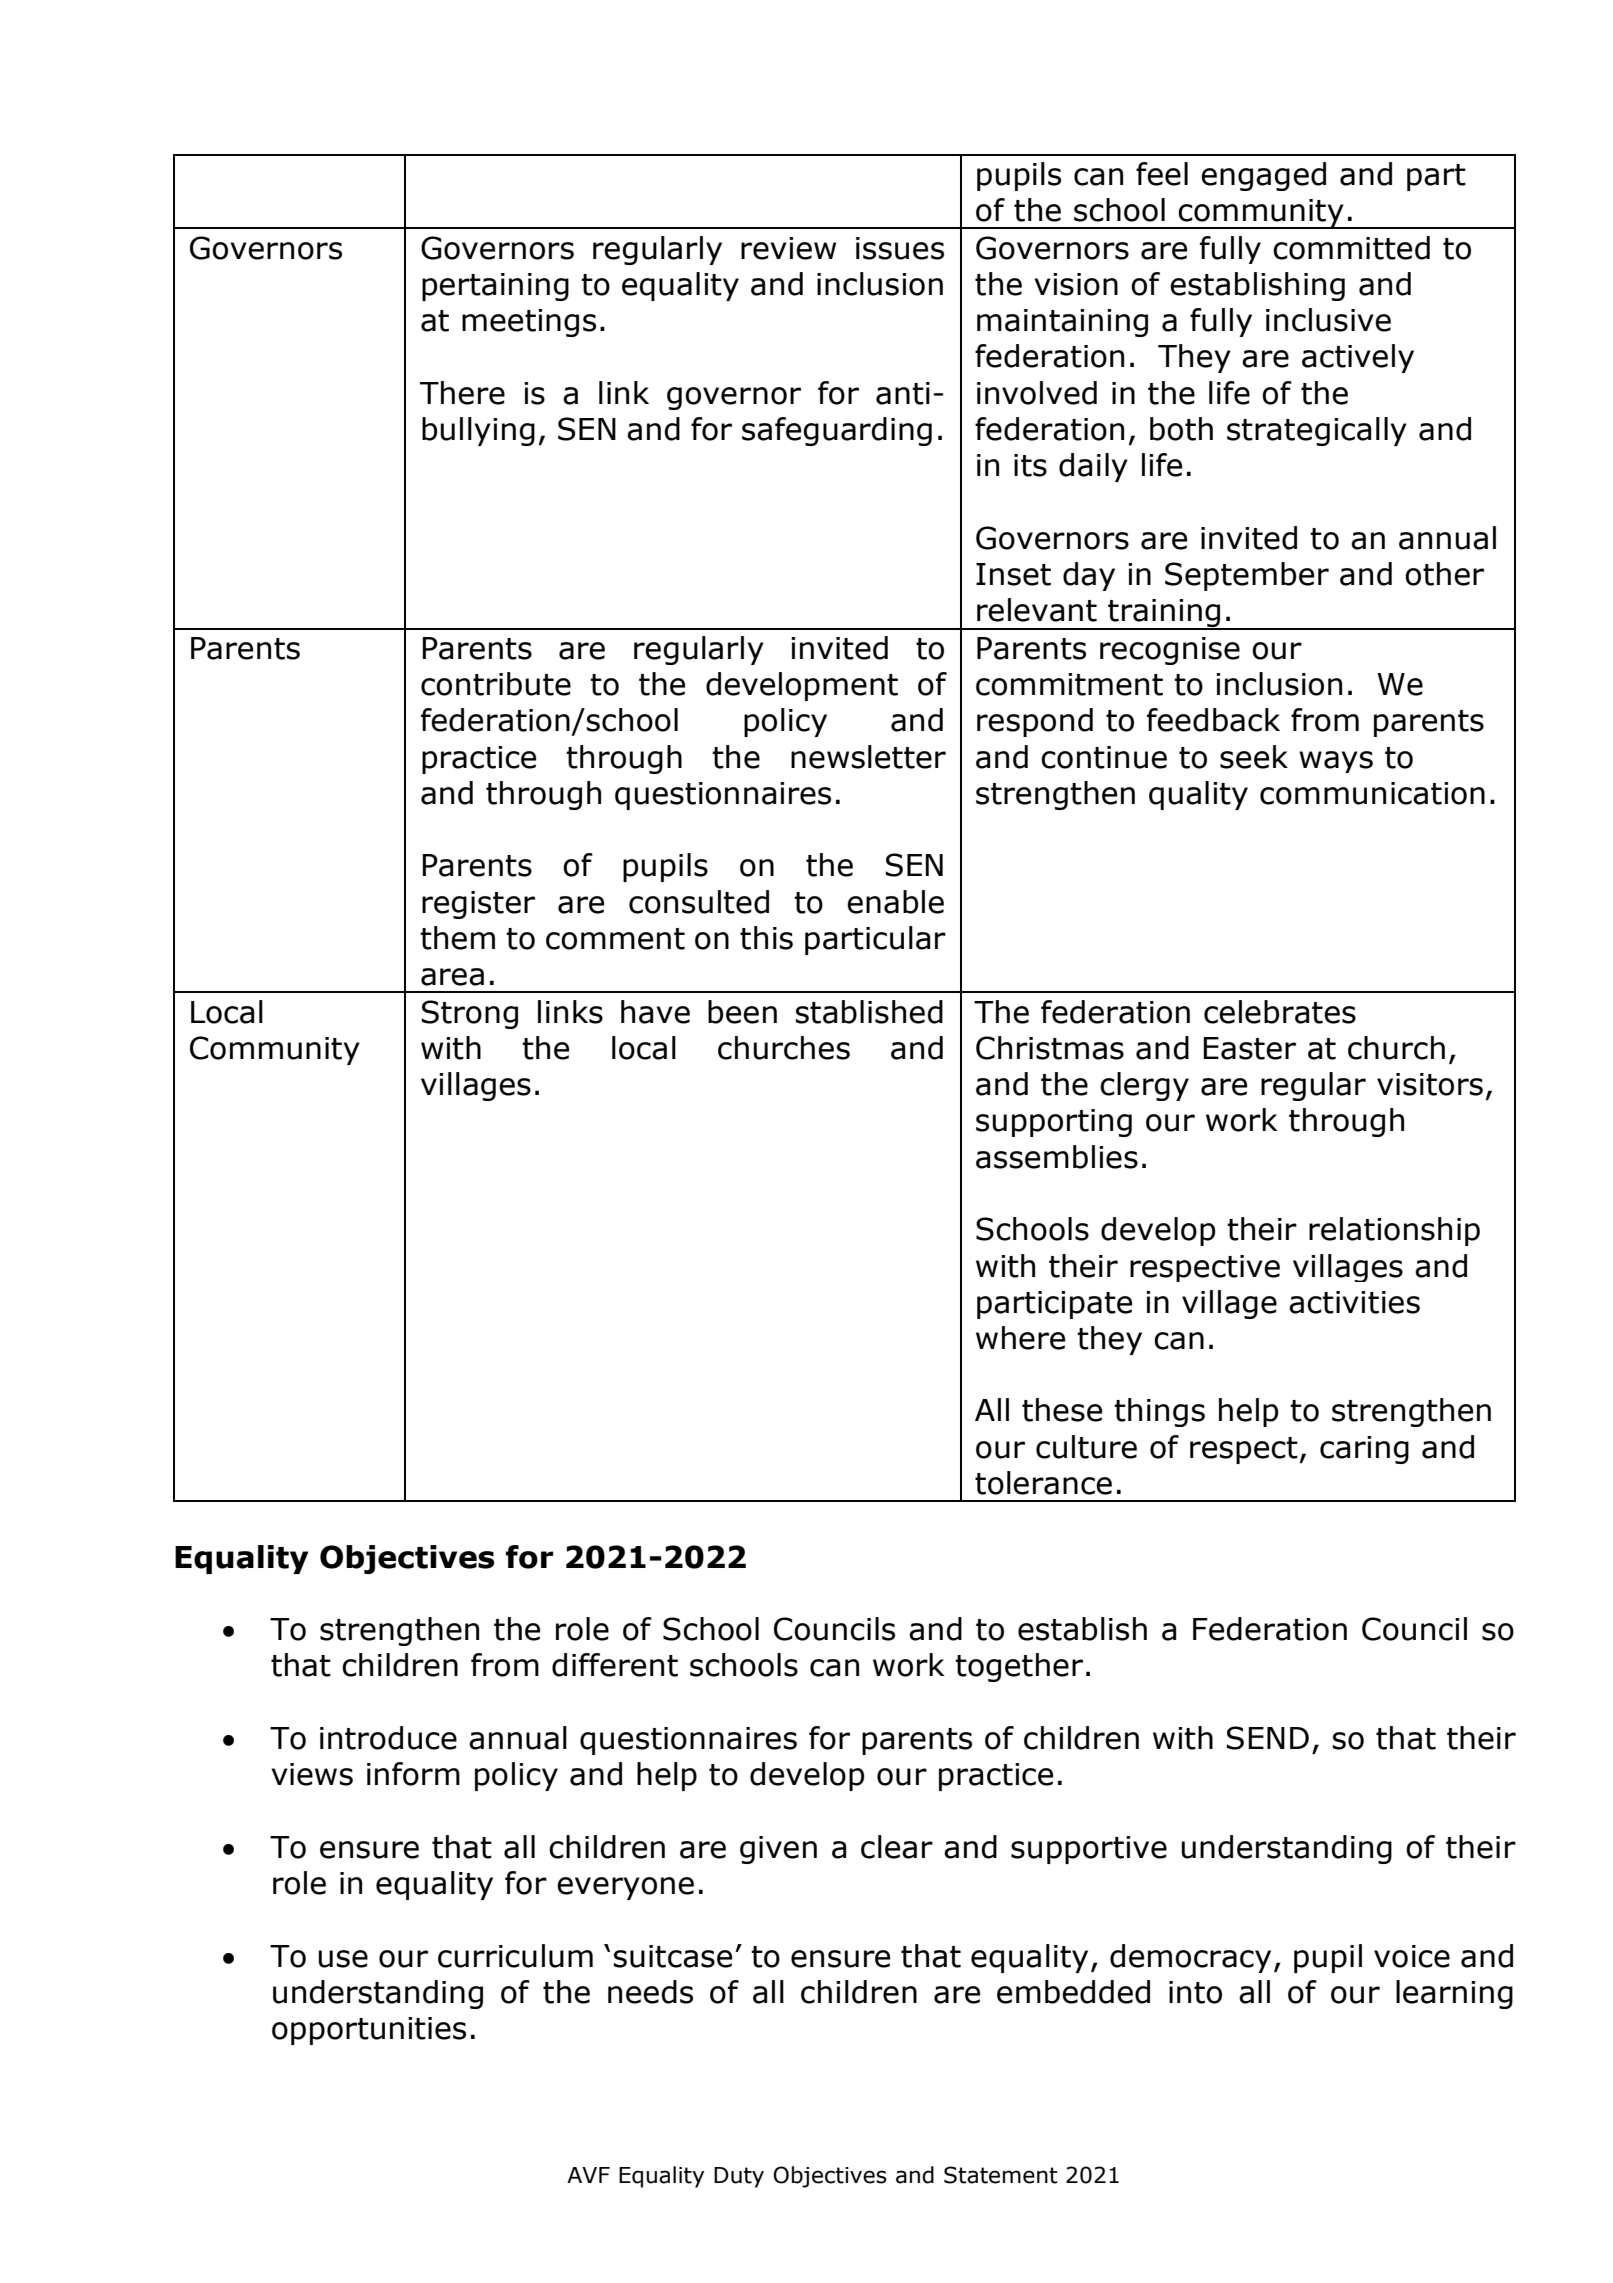  I want to click on opportunities, so click(369, 2031).
